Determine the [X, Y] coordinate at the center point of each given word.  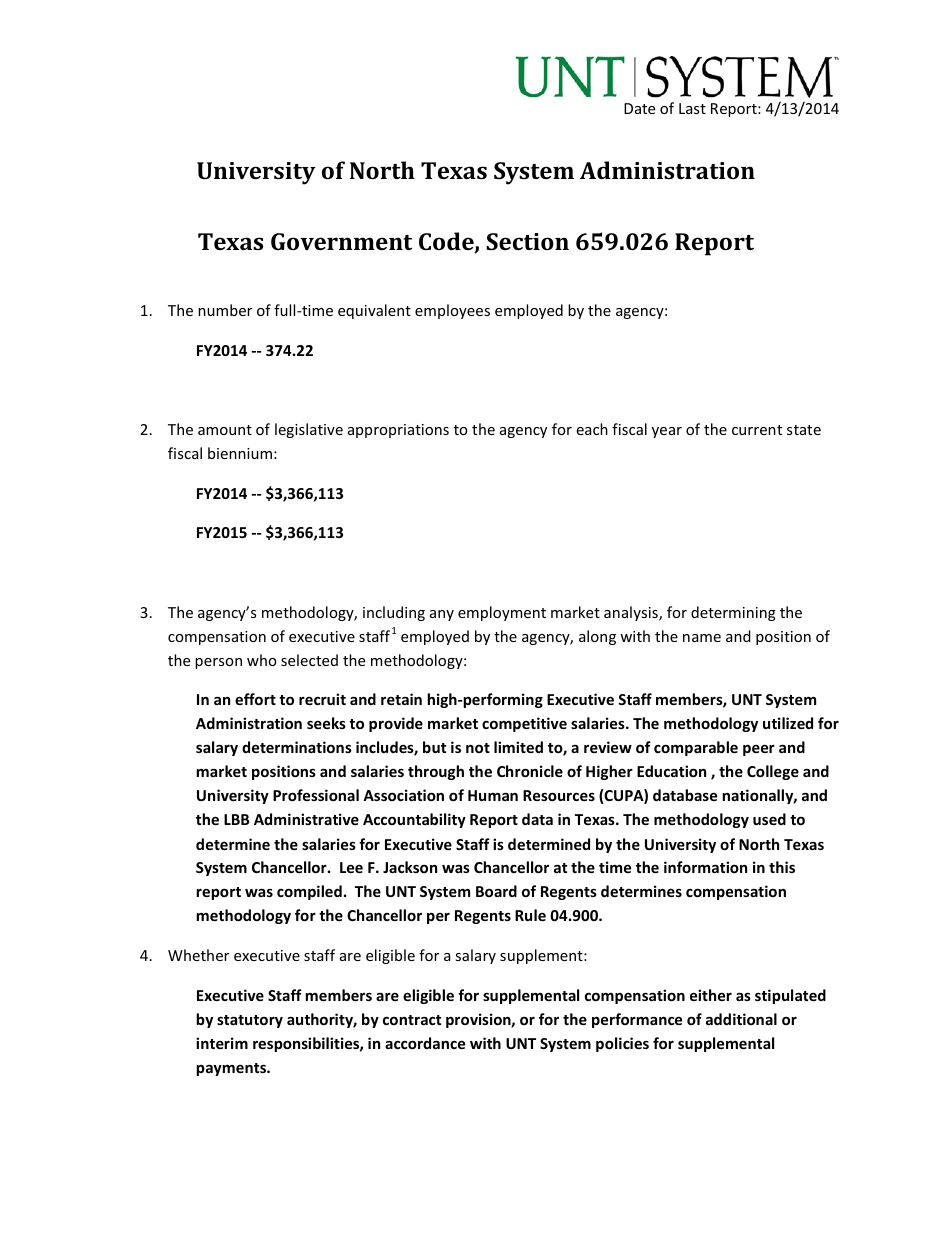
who [262, 660]
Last [692, 108]
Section [527, 241]
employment [502, 613]
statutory [250, 1021]
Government [341, 241]
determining [733, 613]
